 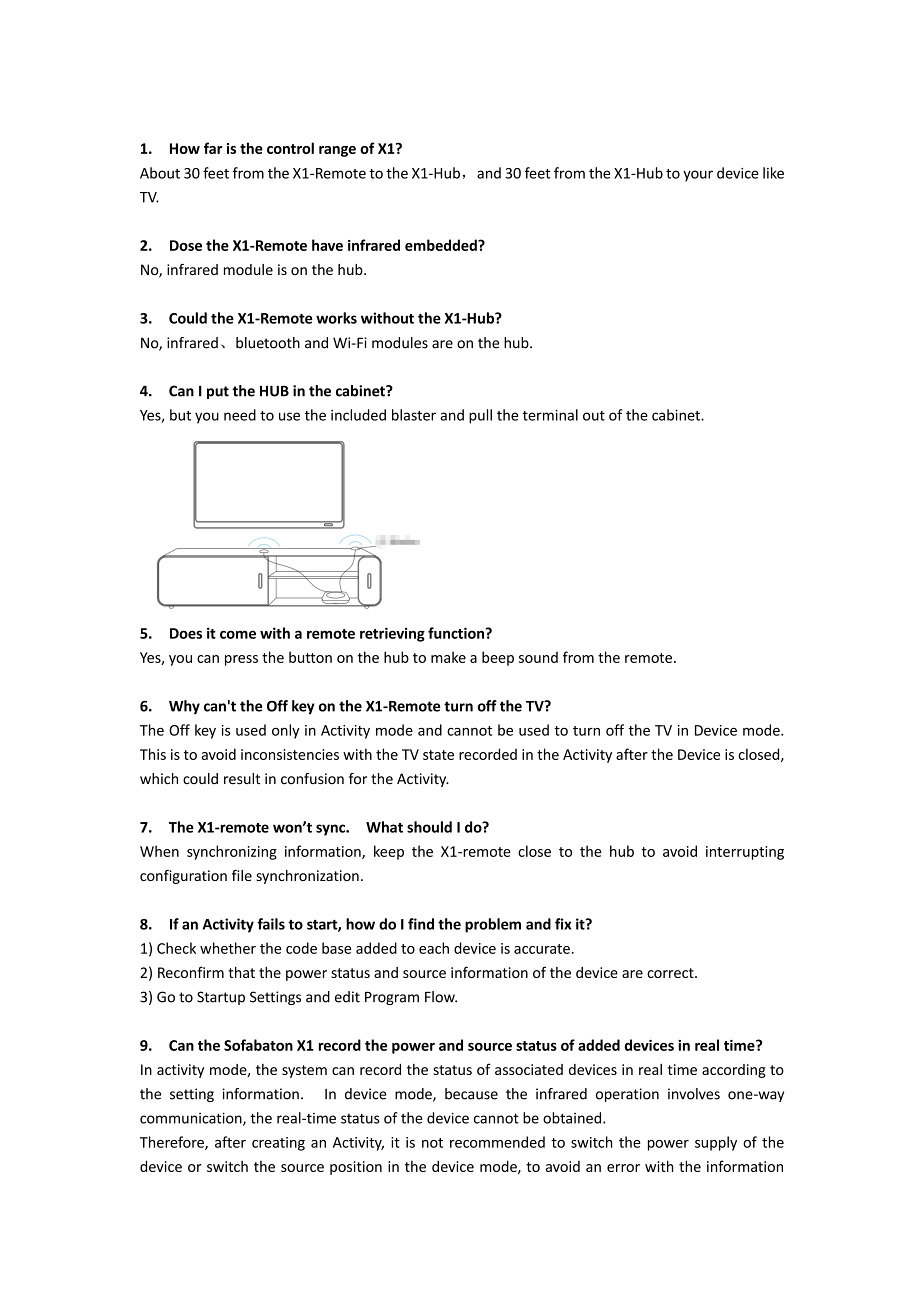 I want to click on result, so click(x=242, y=779).
